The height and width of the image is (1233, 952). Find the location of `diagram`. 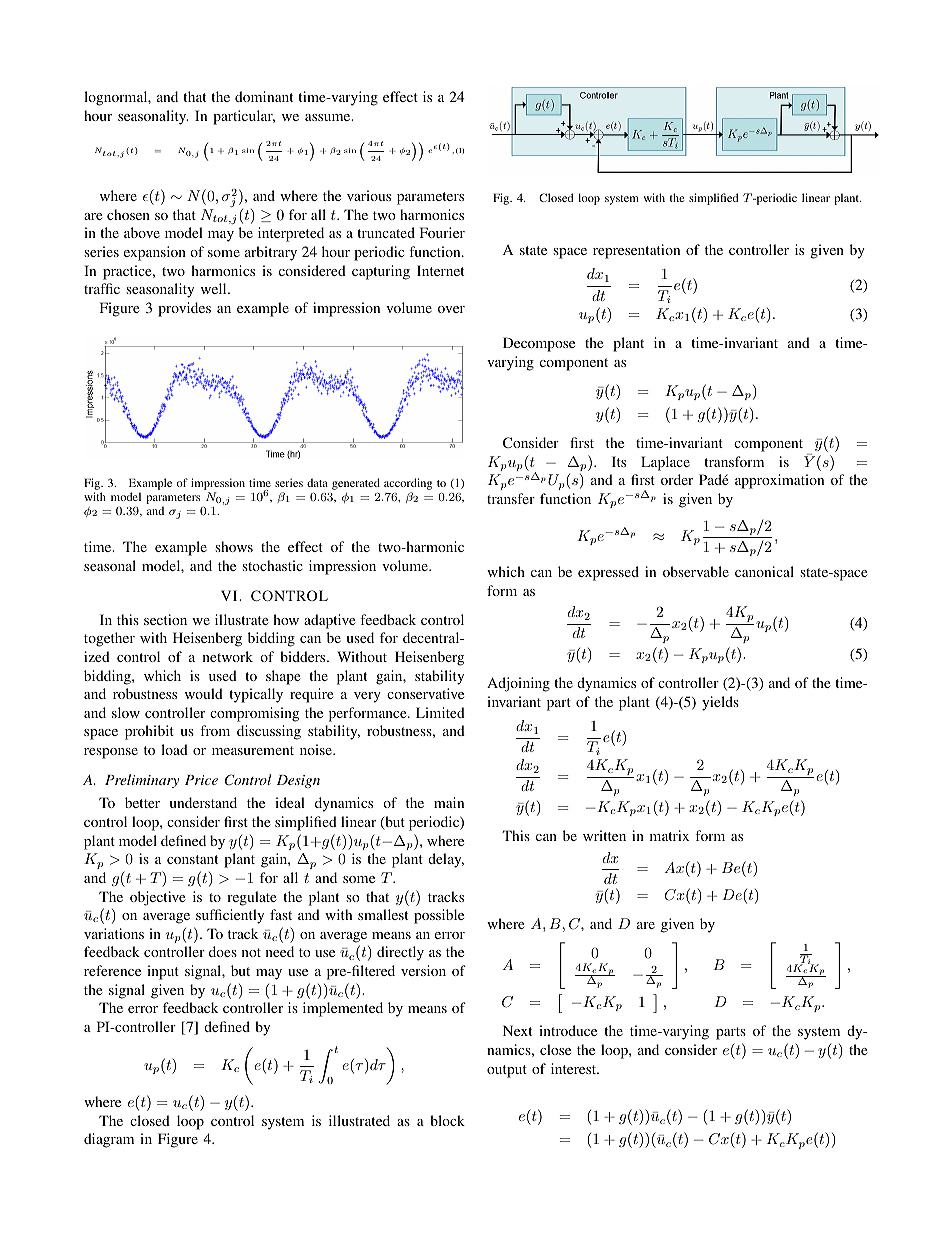

diagram is located at coordinates (109, 1140).
